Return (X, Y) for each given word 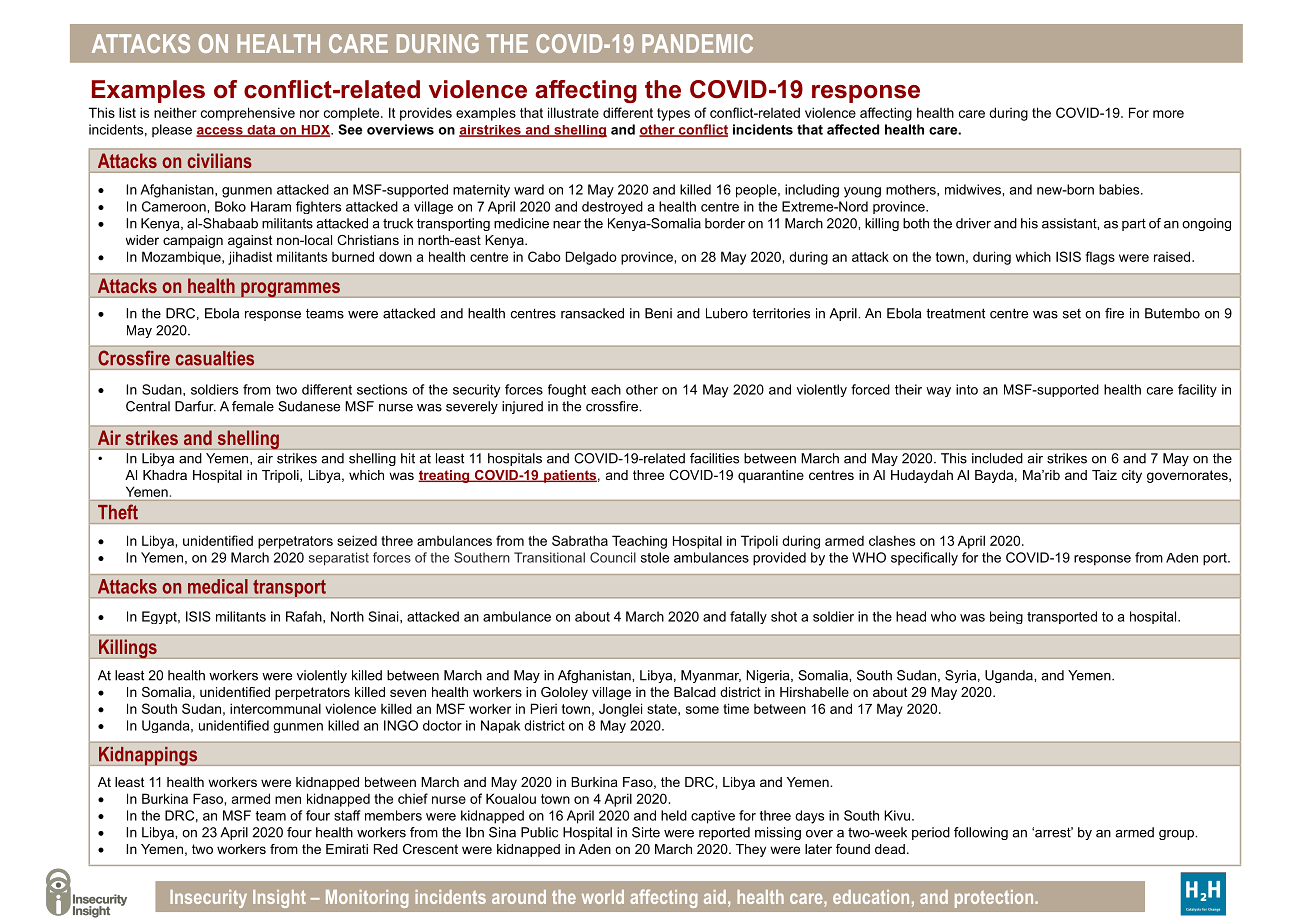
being (1006, 617)
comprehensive (248, 114)
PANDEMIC (697, 43)
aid (715, 897)
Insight (279, 899)
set (1072, 314)
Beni (658, 313)
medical (218, 586)
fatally (748, 617)
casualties (215, 358)
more (1168, 114)
